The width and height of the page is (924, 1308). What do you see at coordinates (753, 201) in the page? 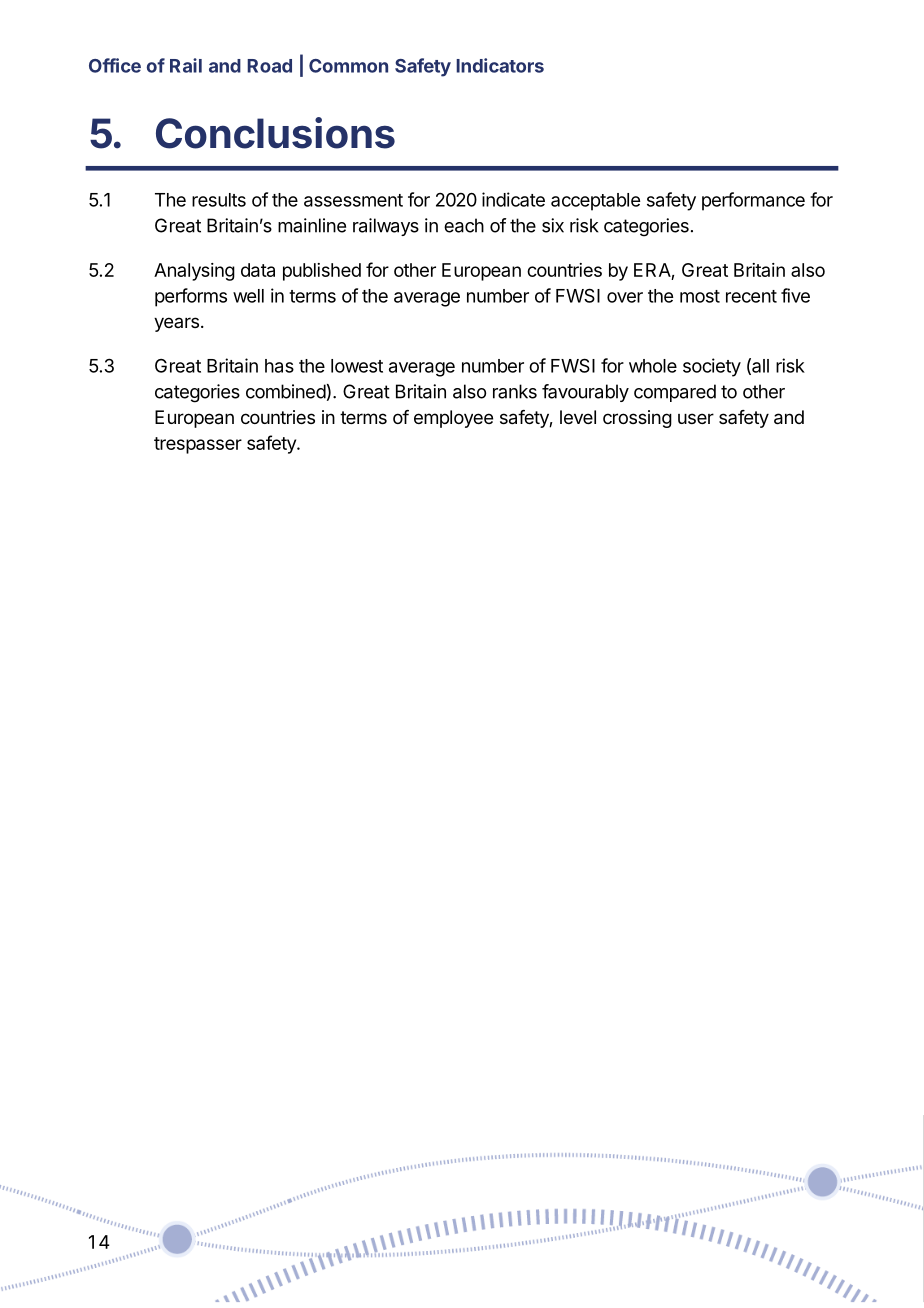
I see `performance` at bounding box center [753, 201].
